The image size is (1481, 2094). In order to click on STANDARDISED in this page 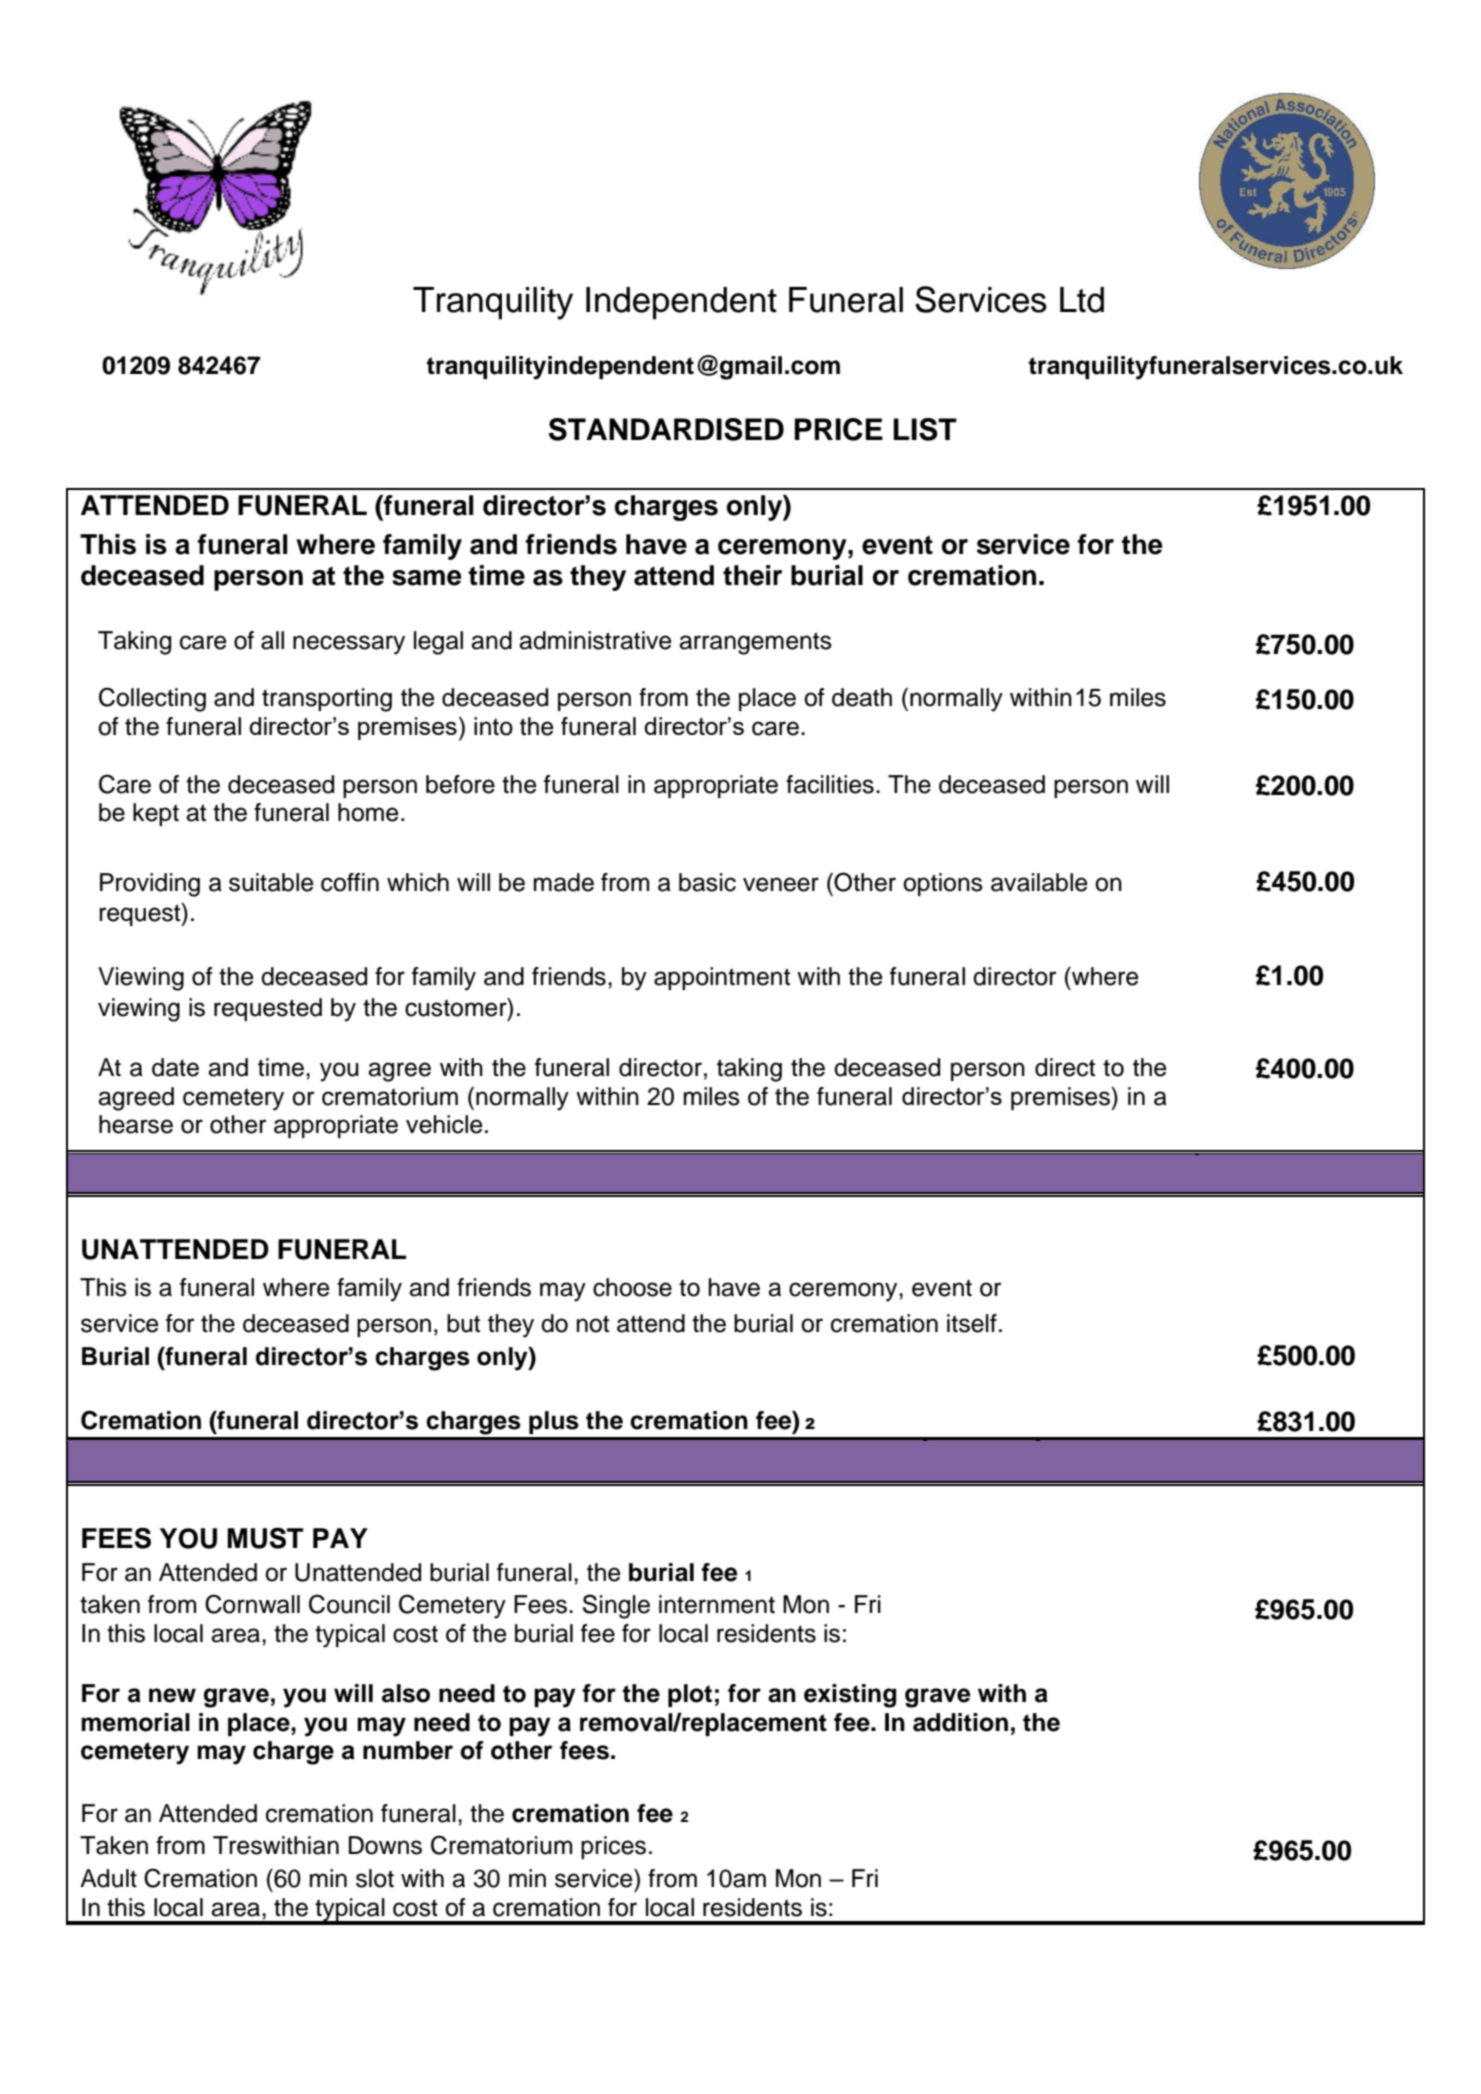, I will do `click(666, 429)`.
